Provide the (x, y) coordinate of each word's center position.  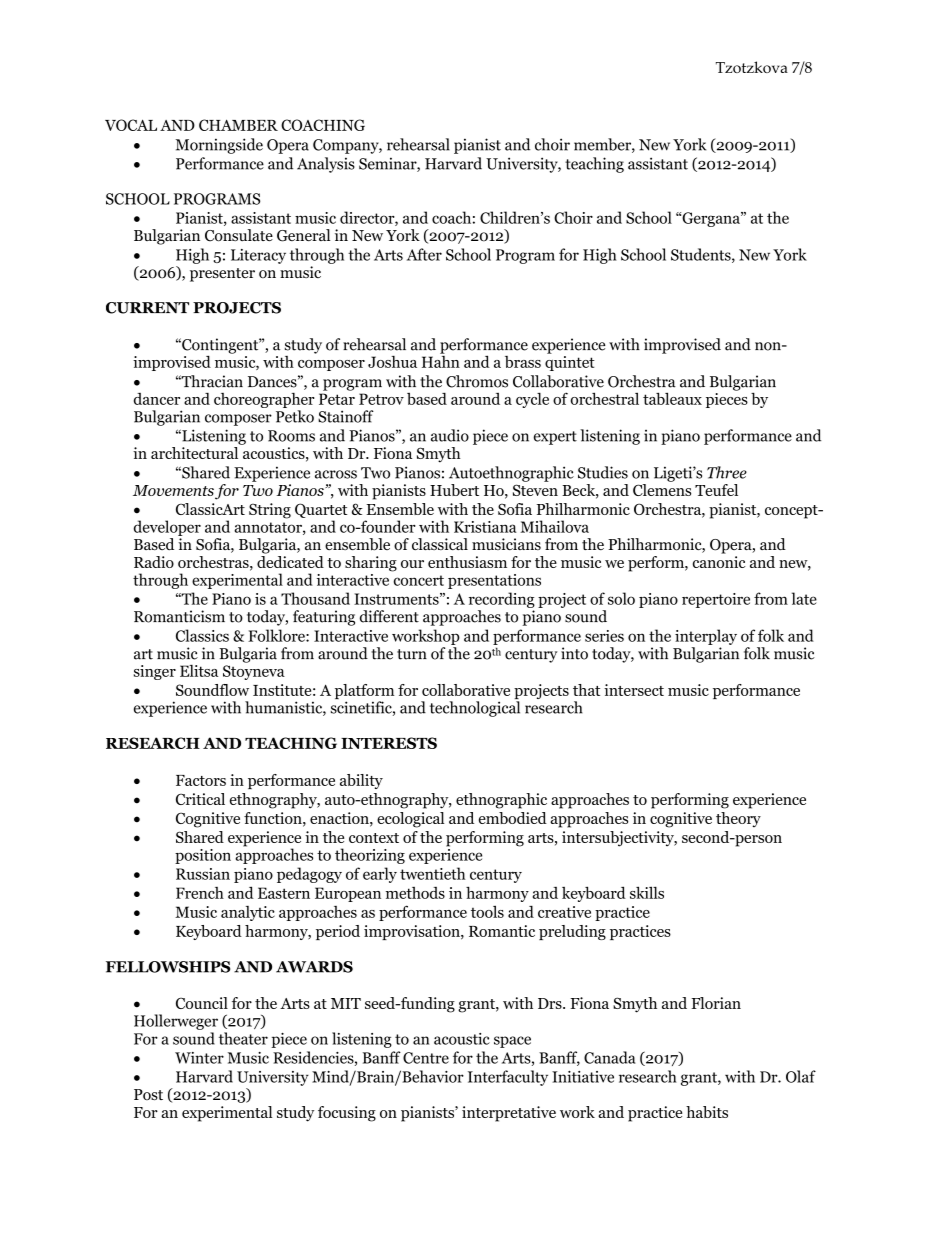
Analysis (326, 165)
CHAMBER (238, 125)
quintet (570, 363)
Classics (202, 635)
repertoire (716, 600)
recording (502, 600)
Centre (426, 1058)
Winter (199, 1058)
